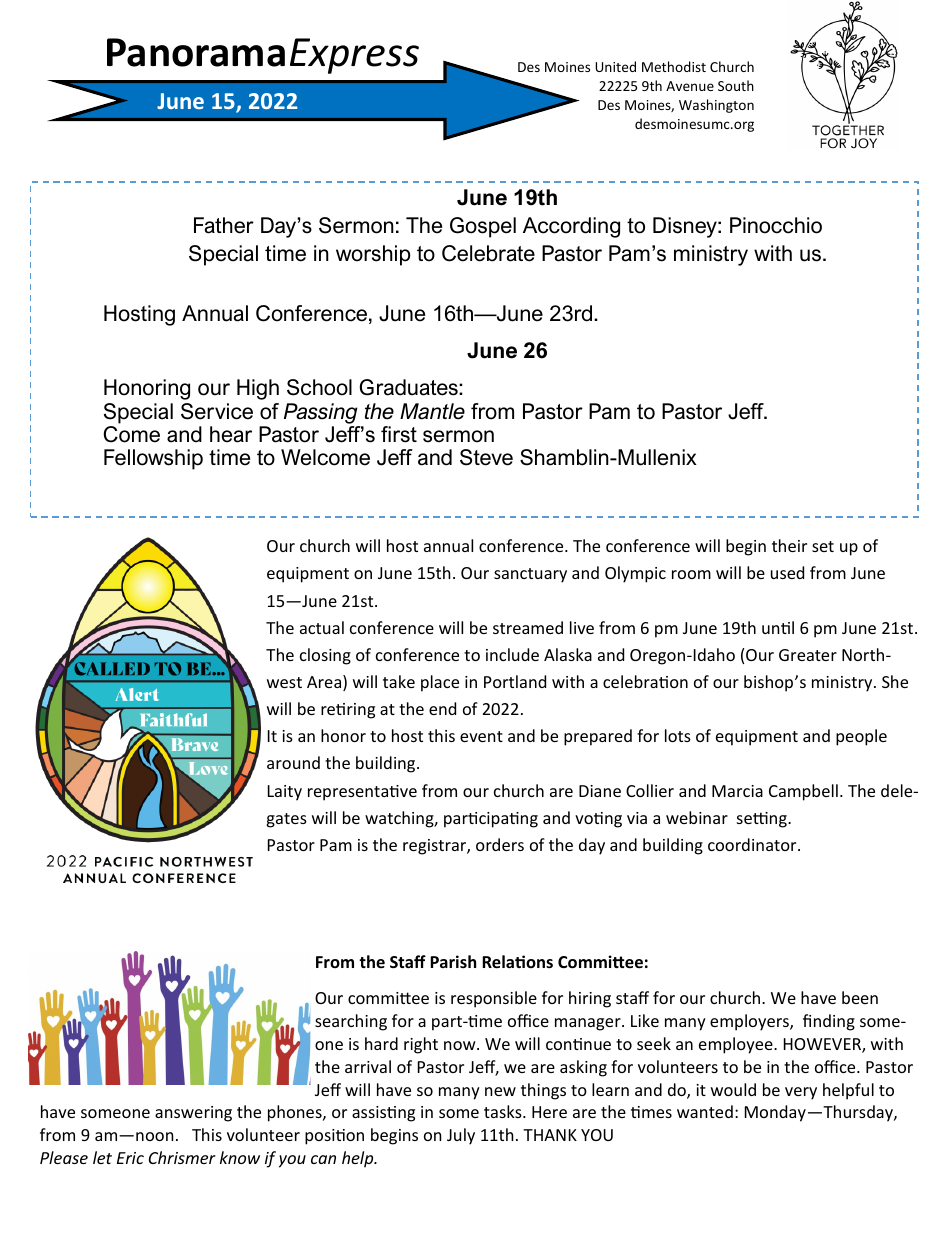  What do you see at coordinates (217, 411) in the screenshot?
I see `Service` at bounding box center [217, 411].
